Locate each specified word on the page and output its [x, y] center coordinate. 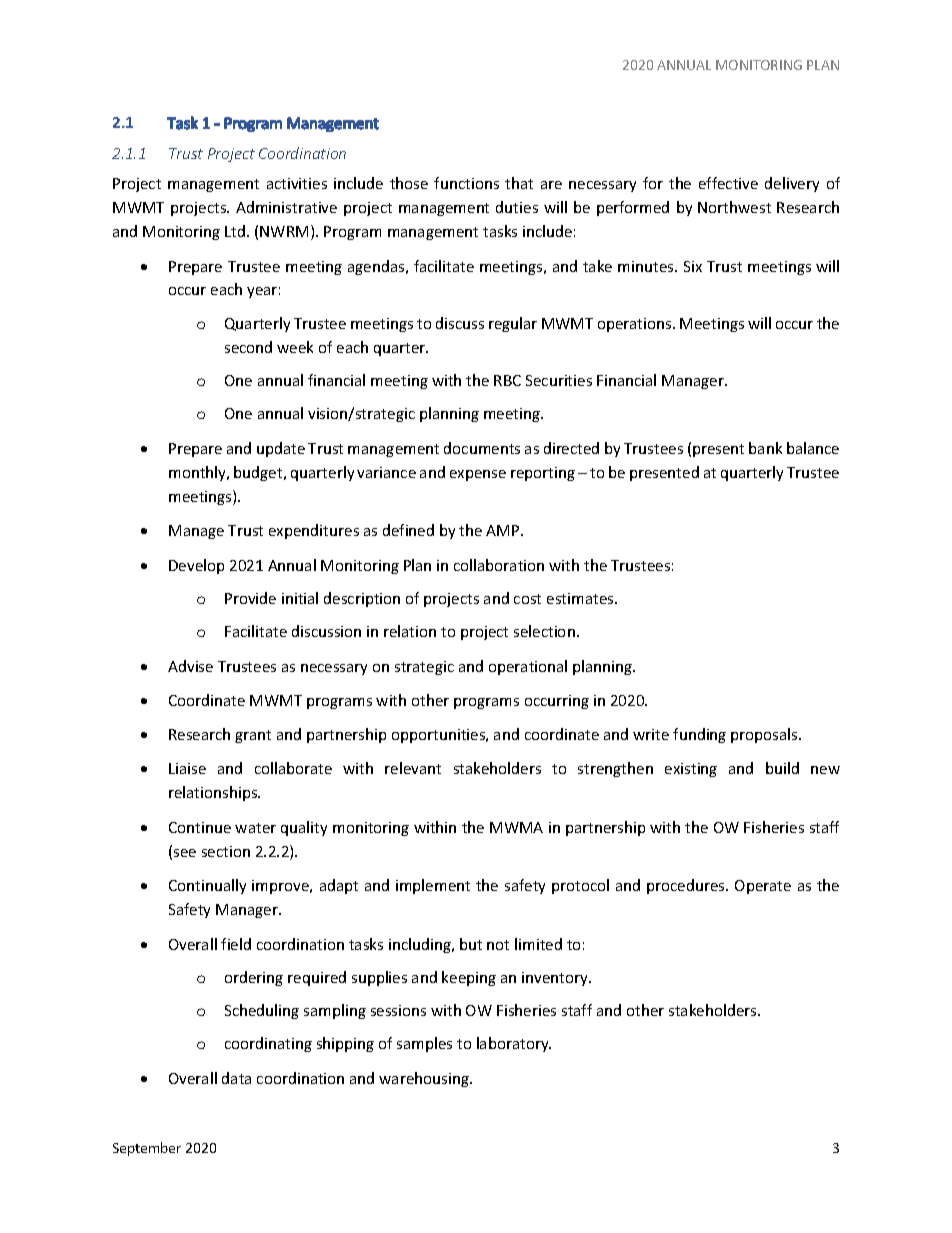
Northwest [734, 207]
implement [433, 886]
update [281, 449]
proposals [765, 735]
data [236, 1078]
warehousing [425, 1079]
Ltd [236, 231]
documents [482, 448]
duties [517, 207]
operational [528, 667]
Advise [190, 666]
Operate [763, 887]
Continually [207, 886]
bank [765, 448]
